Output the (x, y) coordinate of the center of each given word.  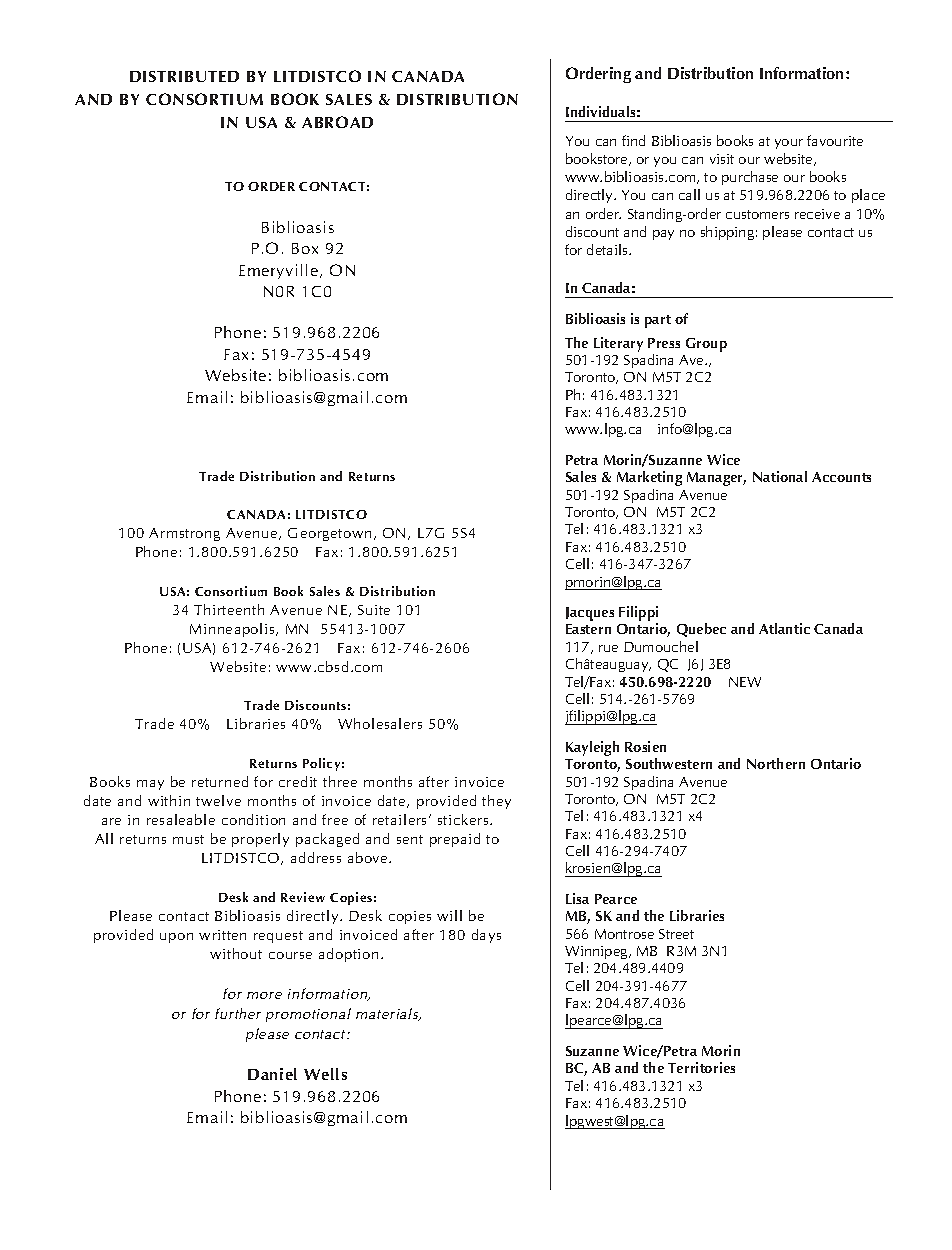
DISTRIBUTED (184, 76)
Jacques (590, 614)
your (789, 144)
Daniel (272, 1074)
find (633, 140)
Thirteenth (229, 609)
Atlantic (784, 628)
